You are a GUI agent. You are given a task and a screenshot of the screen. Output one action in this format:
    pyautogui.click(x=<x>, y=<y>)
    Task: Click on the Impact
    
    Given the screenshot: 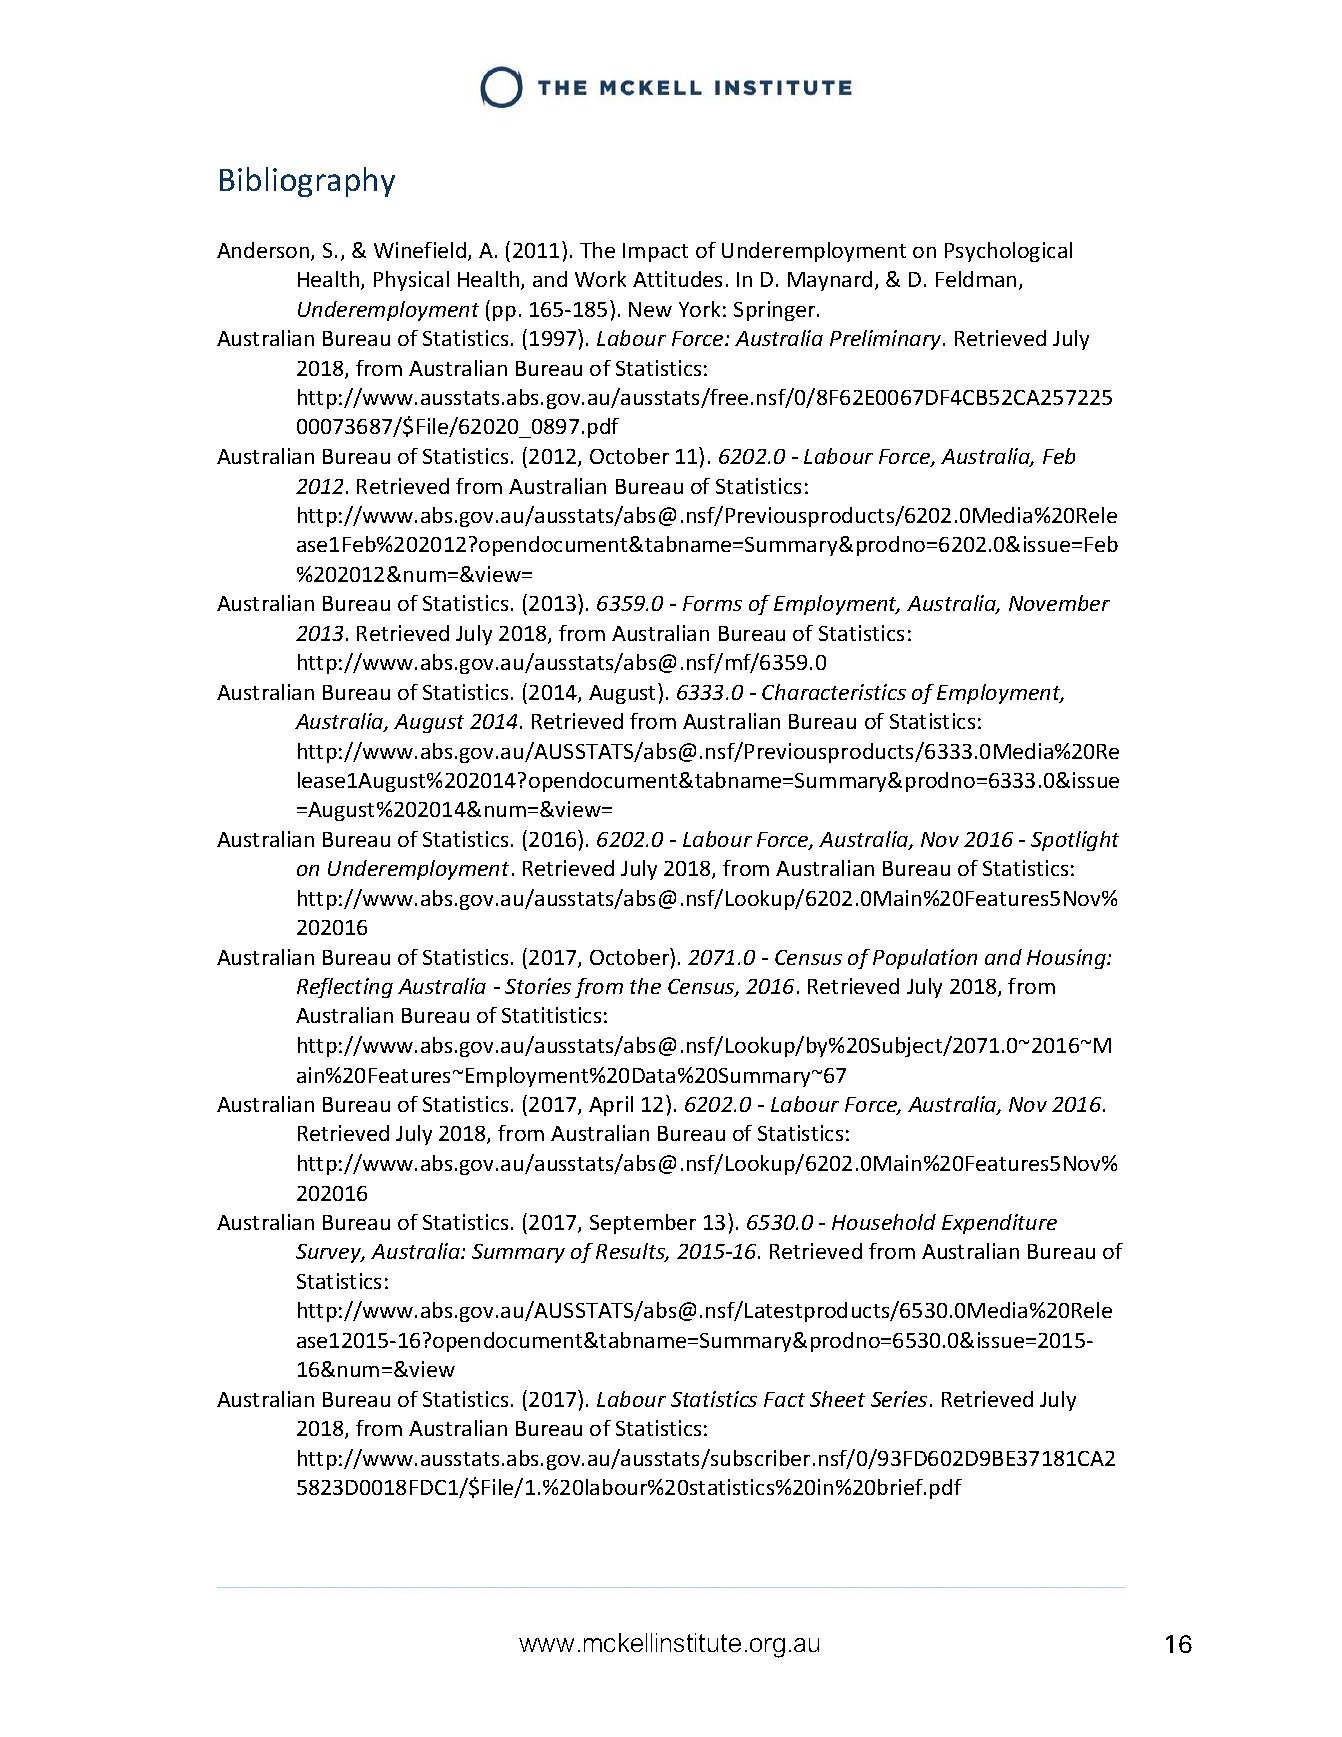 What is the action you would take?
    pyautogui.click(x=655, y=252)
